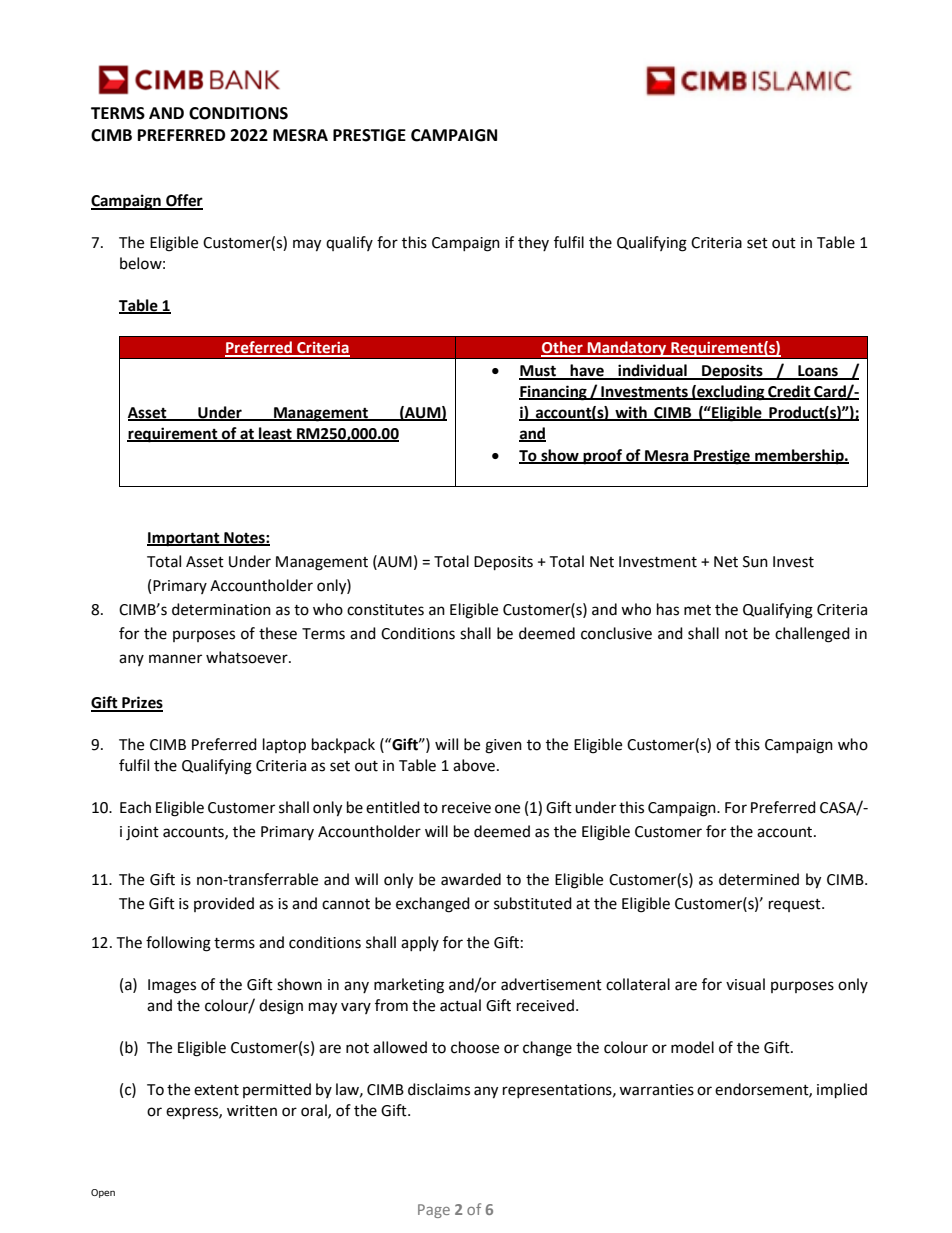 The height and width of the page is (1233, 952). What do you see at coordinates (533, 243) in the page?
I see `they` at bounding box center [533, 243].
